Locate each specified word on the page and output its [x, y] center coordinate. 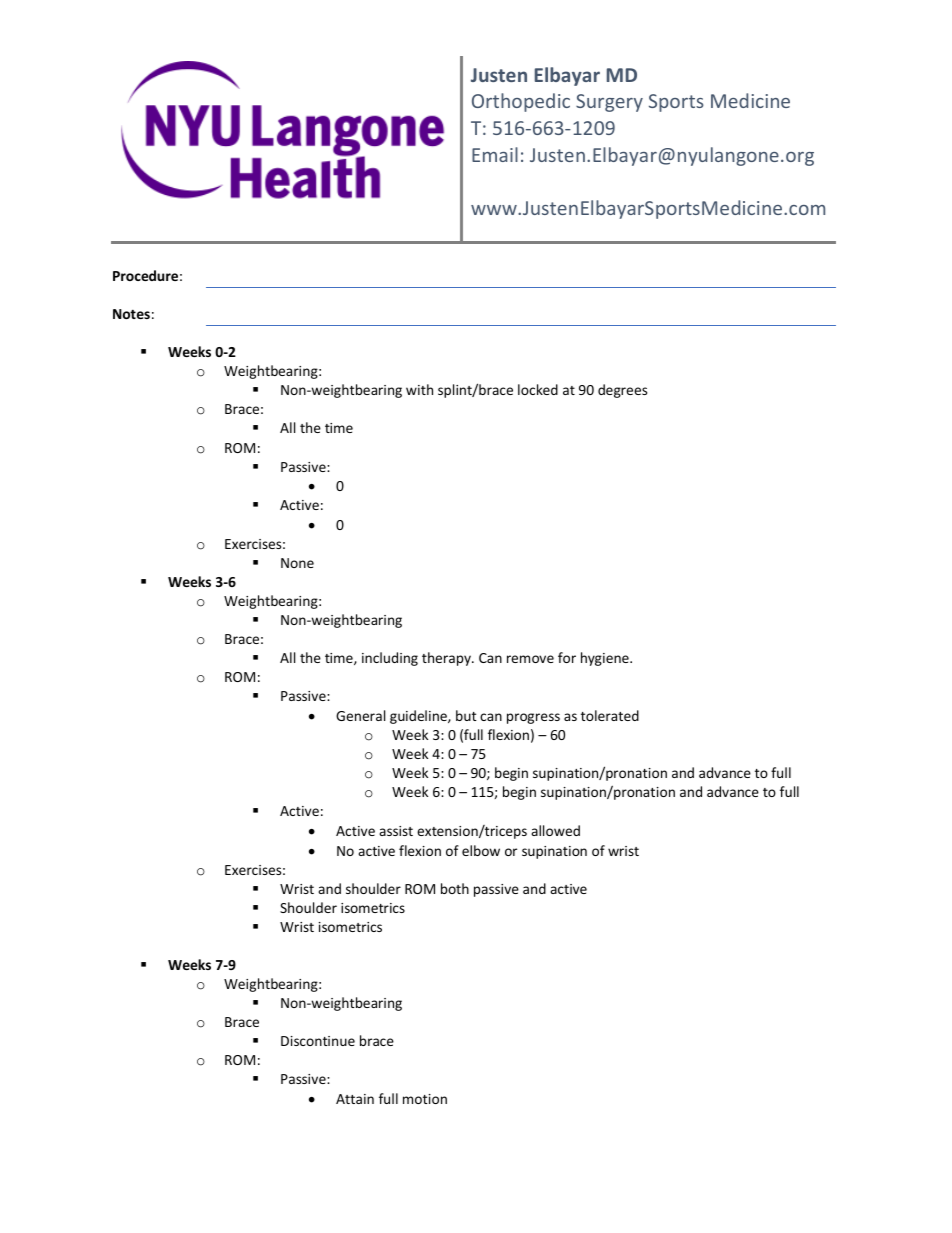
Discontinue [318, 1041]
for [567, 657]
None [297, 563]
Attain [355, 1099]
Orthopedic [521, 102]
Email [495, 154]
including [390, 659]
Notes [131, 314]
